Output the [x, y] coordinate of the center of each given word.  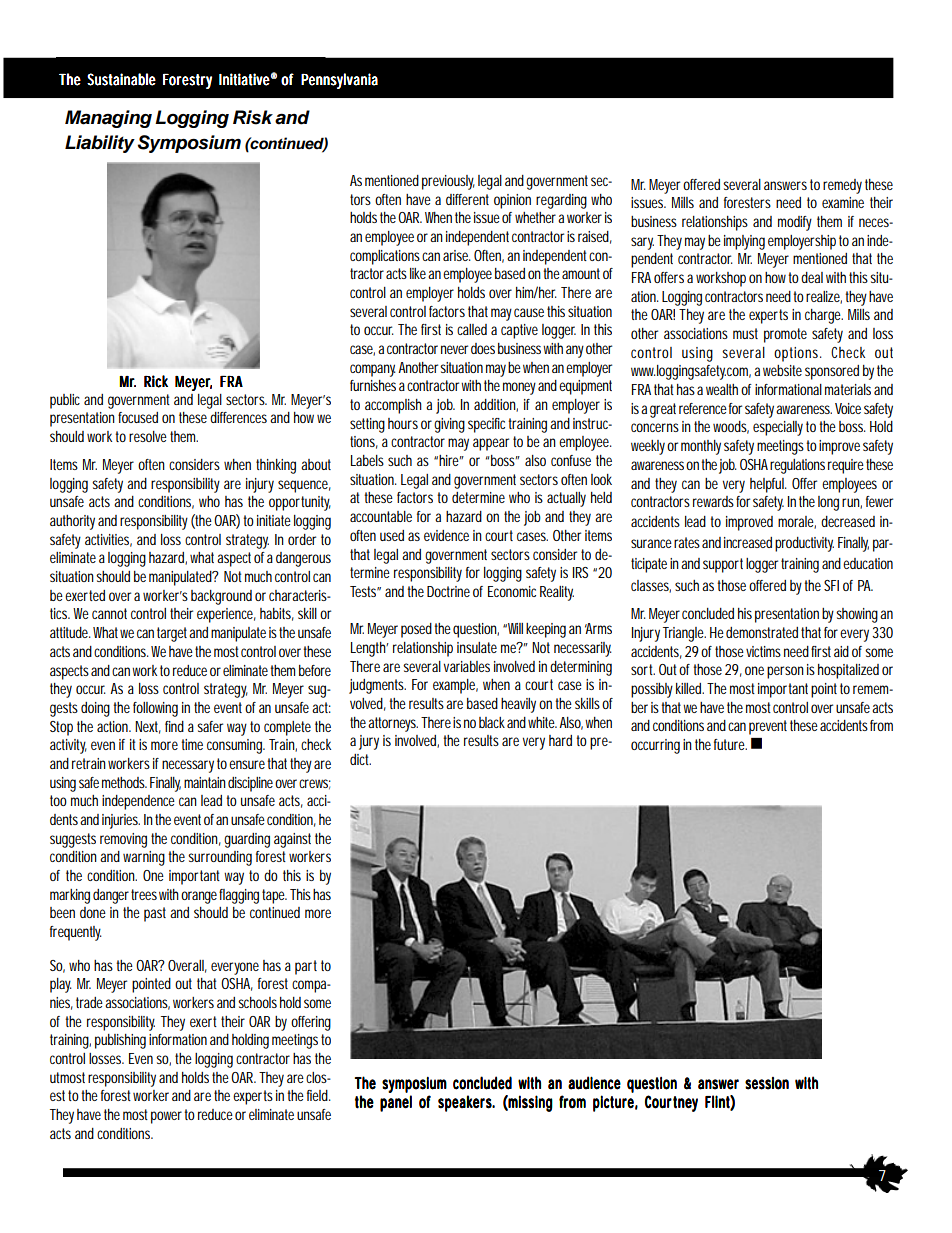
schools [257, 1002]
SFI [831, 585]
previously [448, 182]
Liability [100, 144]
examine [843, 202]
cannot [109, 613]
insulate [477, 647]
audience [594, 1083]
